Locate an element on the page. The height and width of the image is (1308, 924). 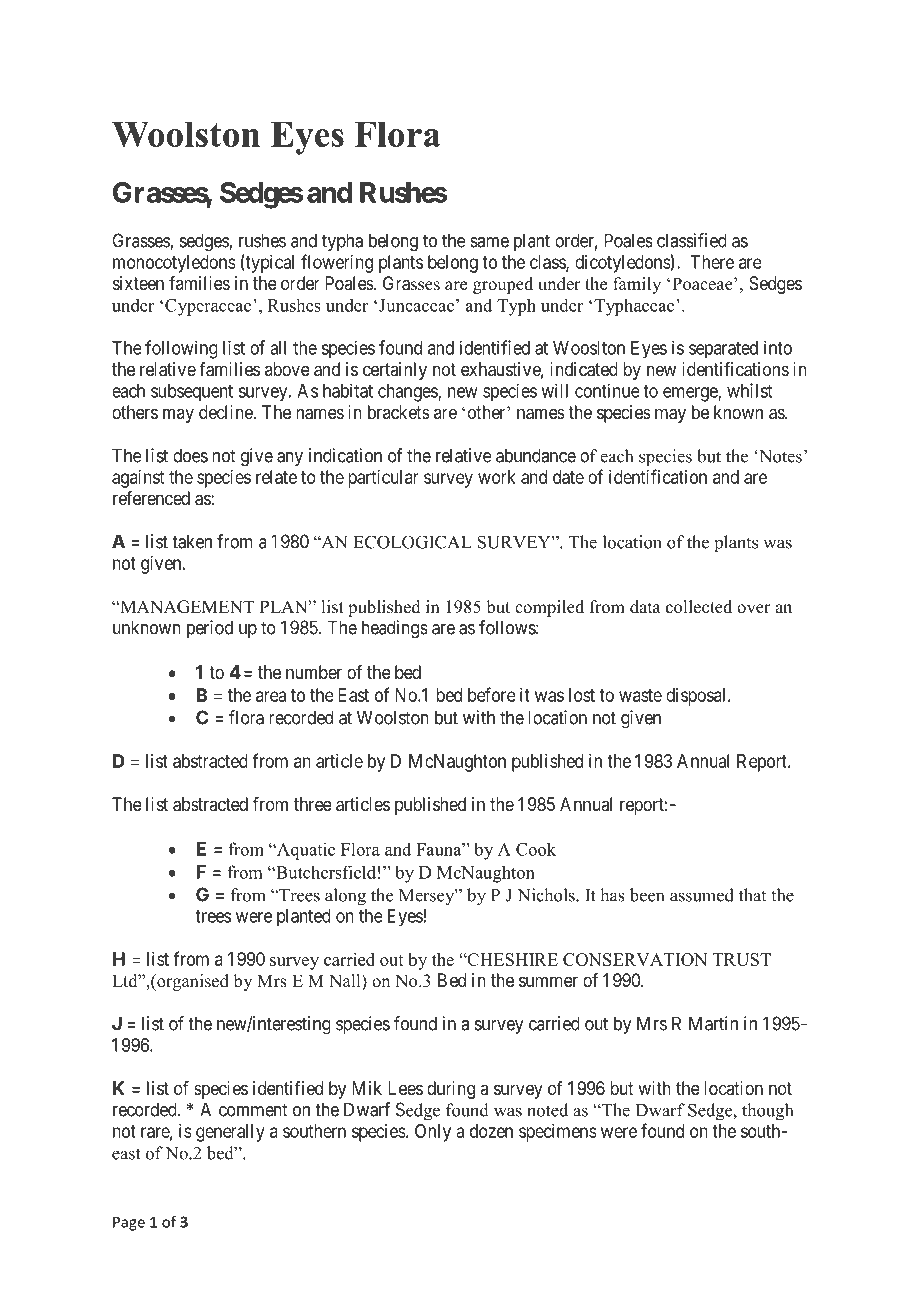
grouped is located at coordinates (503, 285).
